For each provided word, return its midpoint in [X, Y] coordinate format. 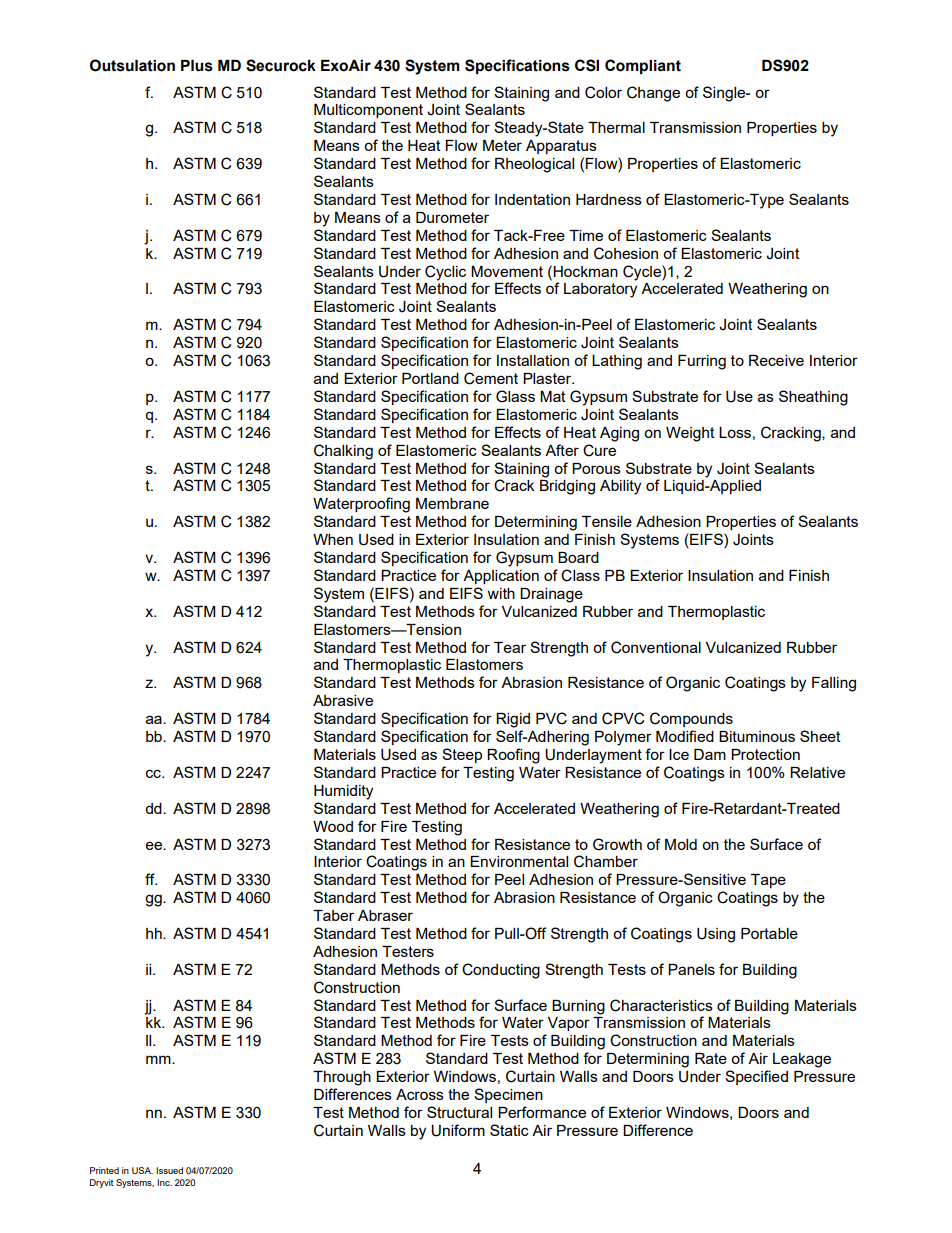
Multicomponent [368, 111]
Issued [169, 1170]
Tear [510, 647]
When [333, 539]
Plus [197, 66]
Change [653, 94]
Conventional [656, 647]
